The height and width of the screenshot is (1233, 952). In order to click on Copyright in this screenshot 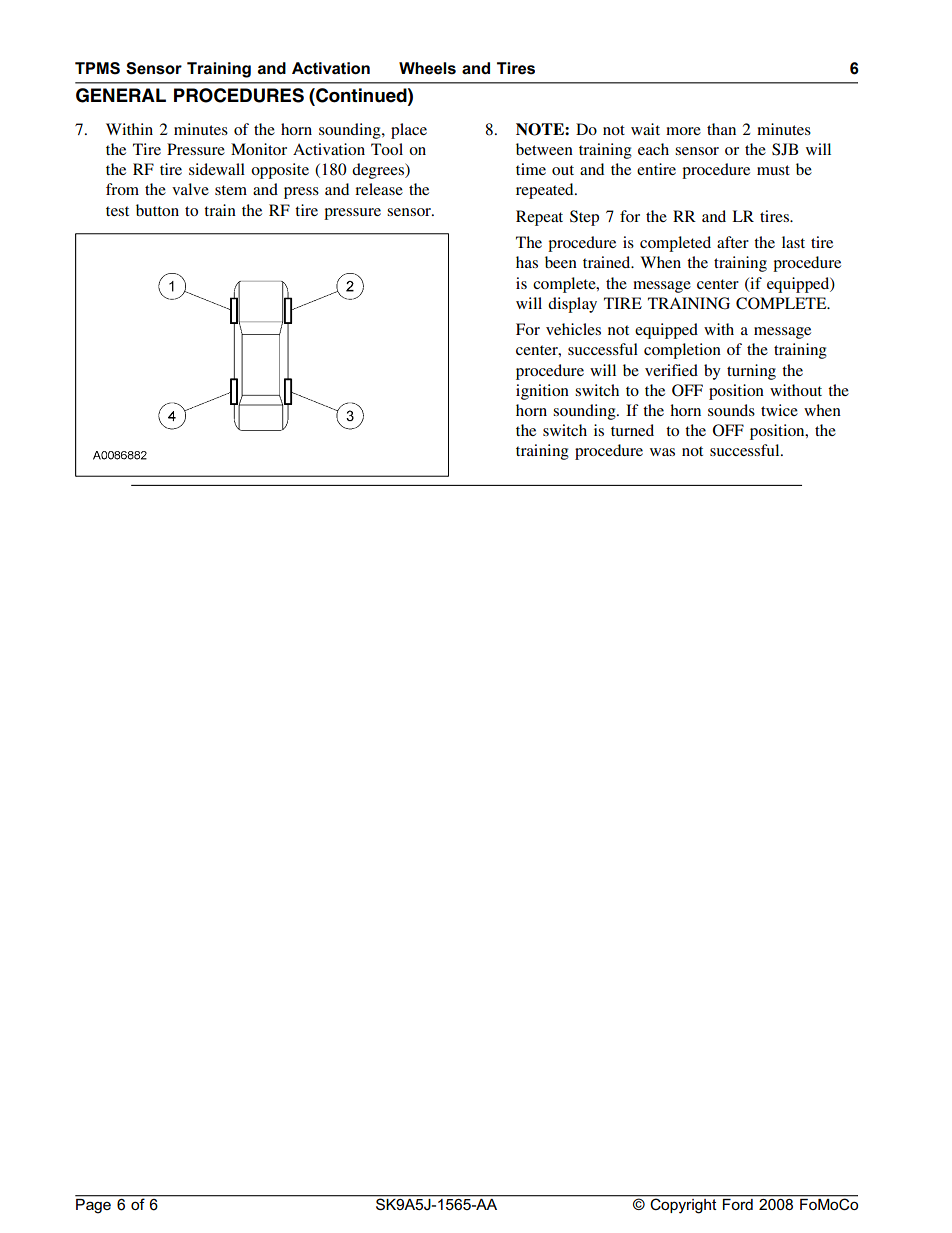, I will do `click(683, 1205)`.
